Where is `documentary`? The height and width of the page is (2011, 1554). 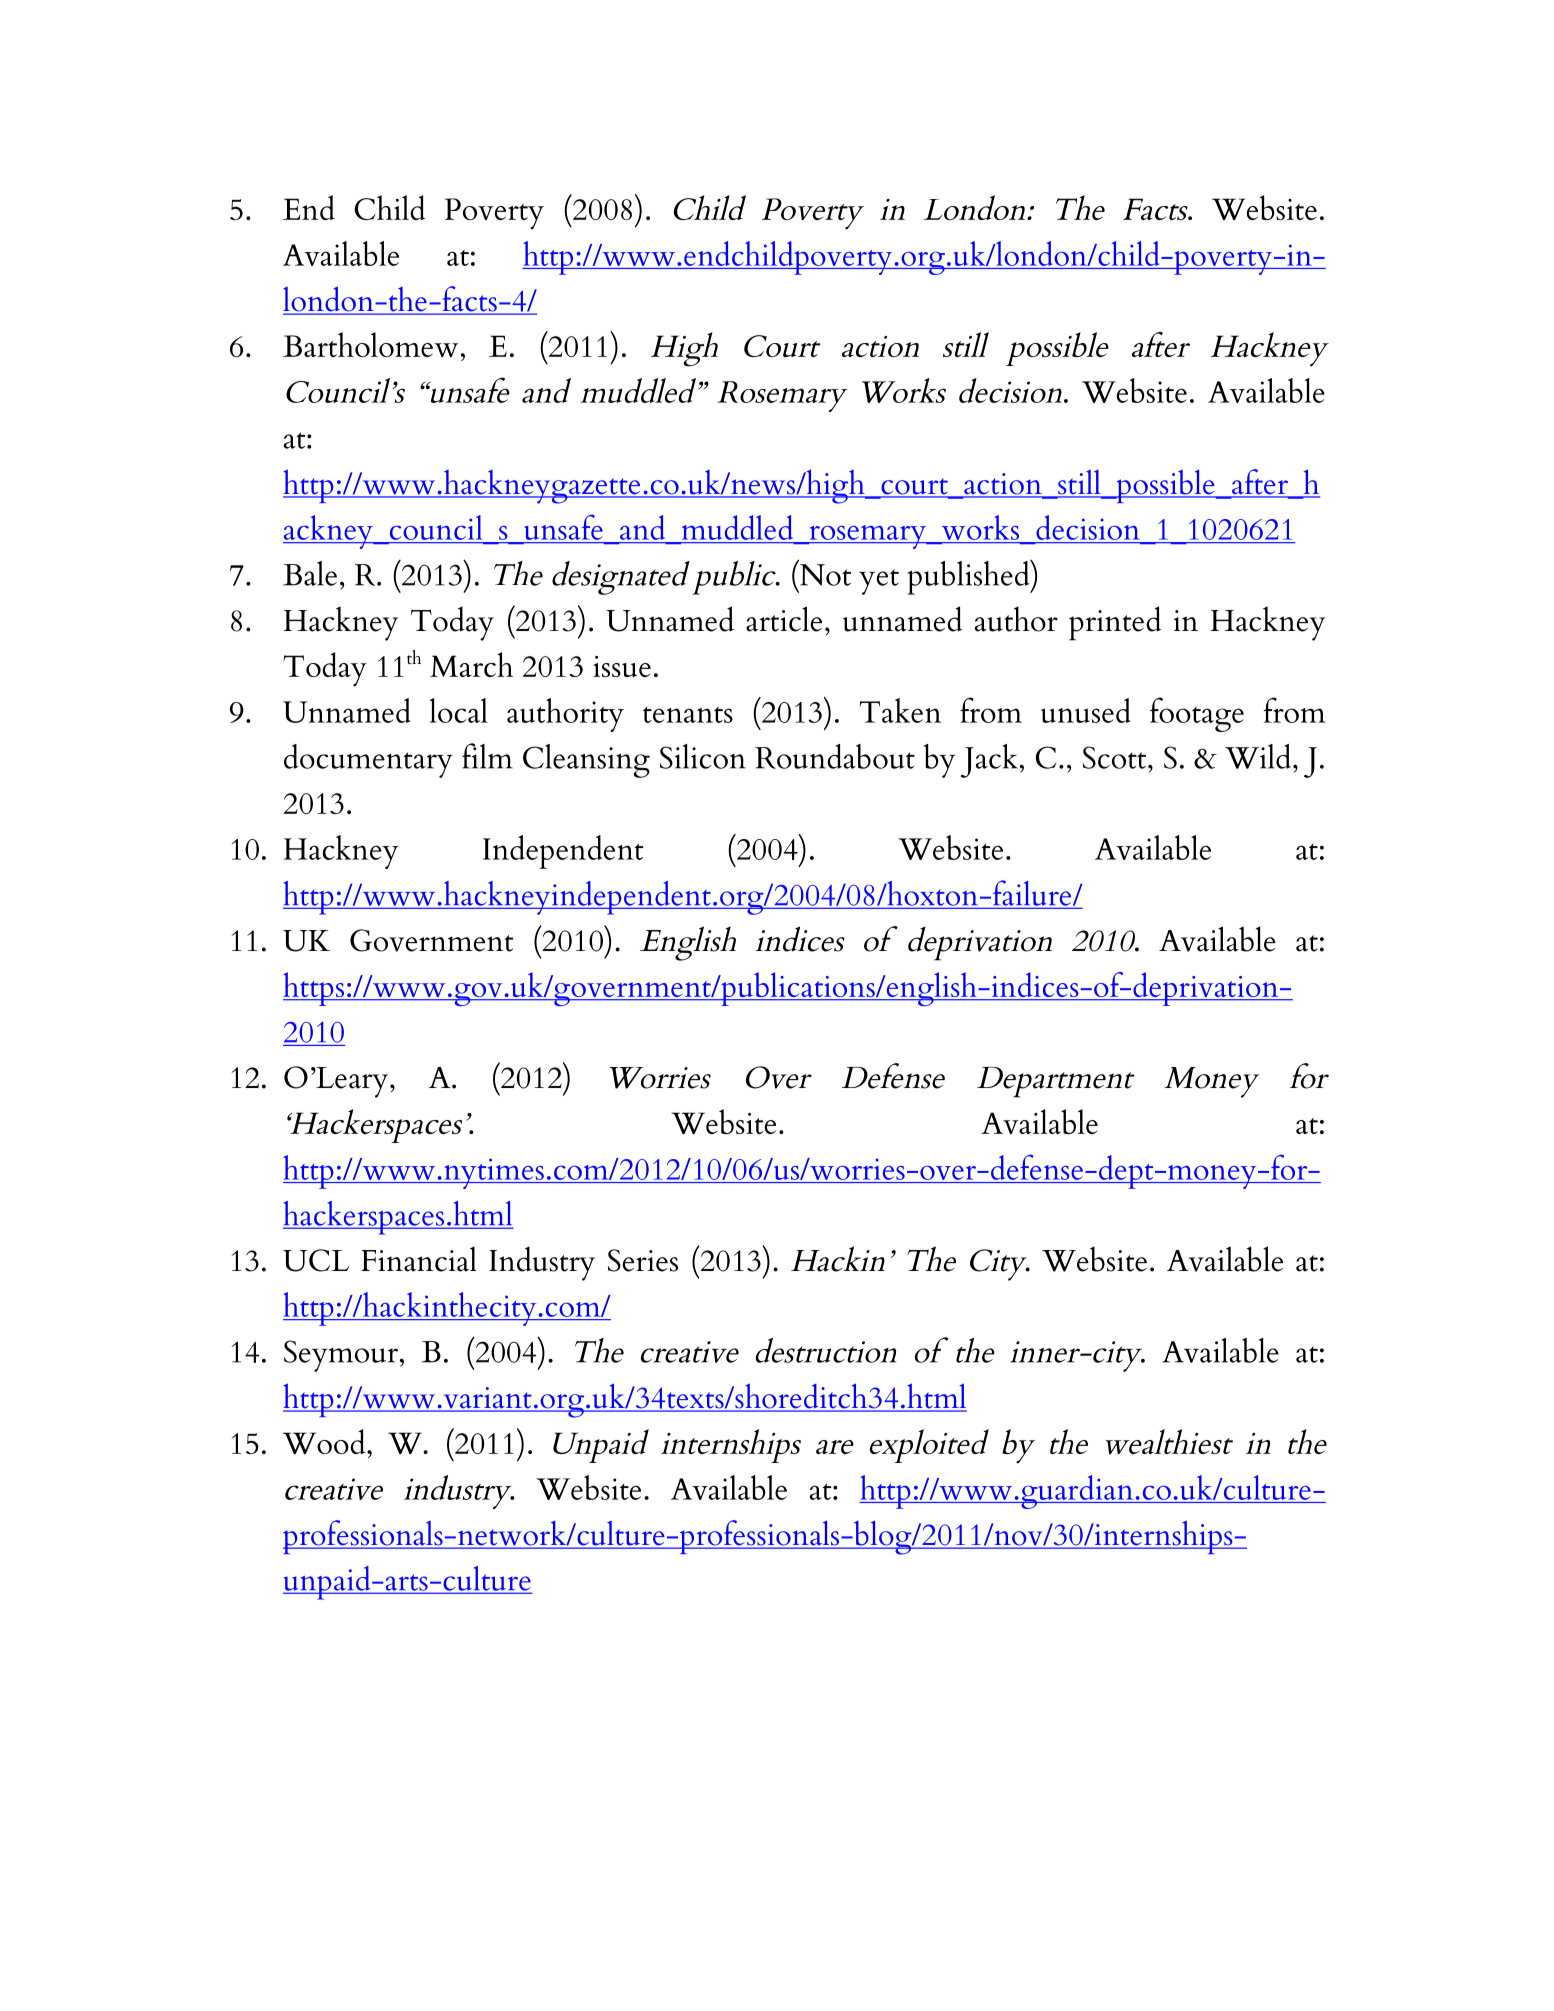 documentary is located at coordinates (368, 761).
